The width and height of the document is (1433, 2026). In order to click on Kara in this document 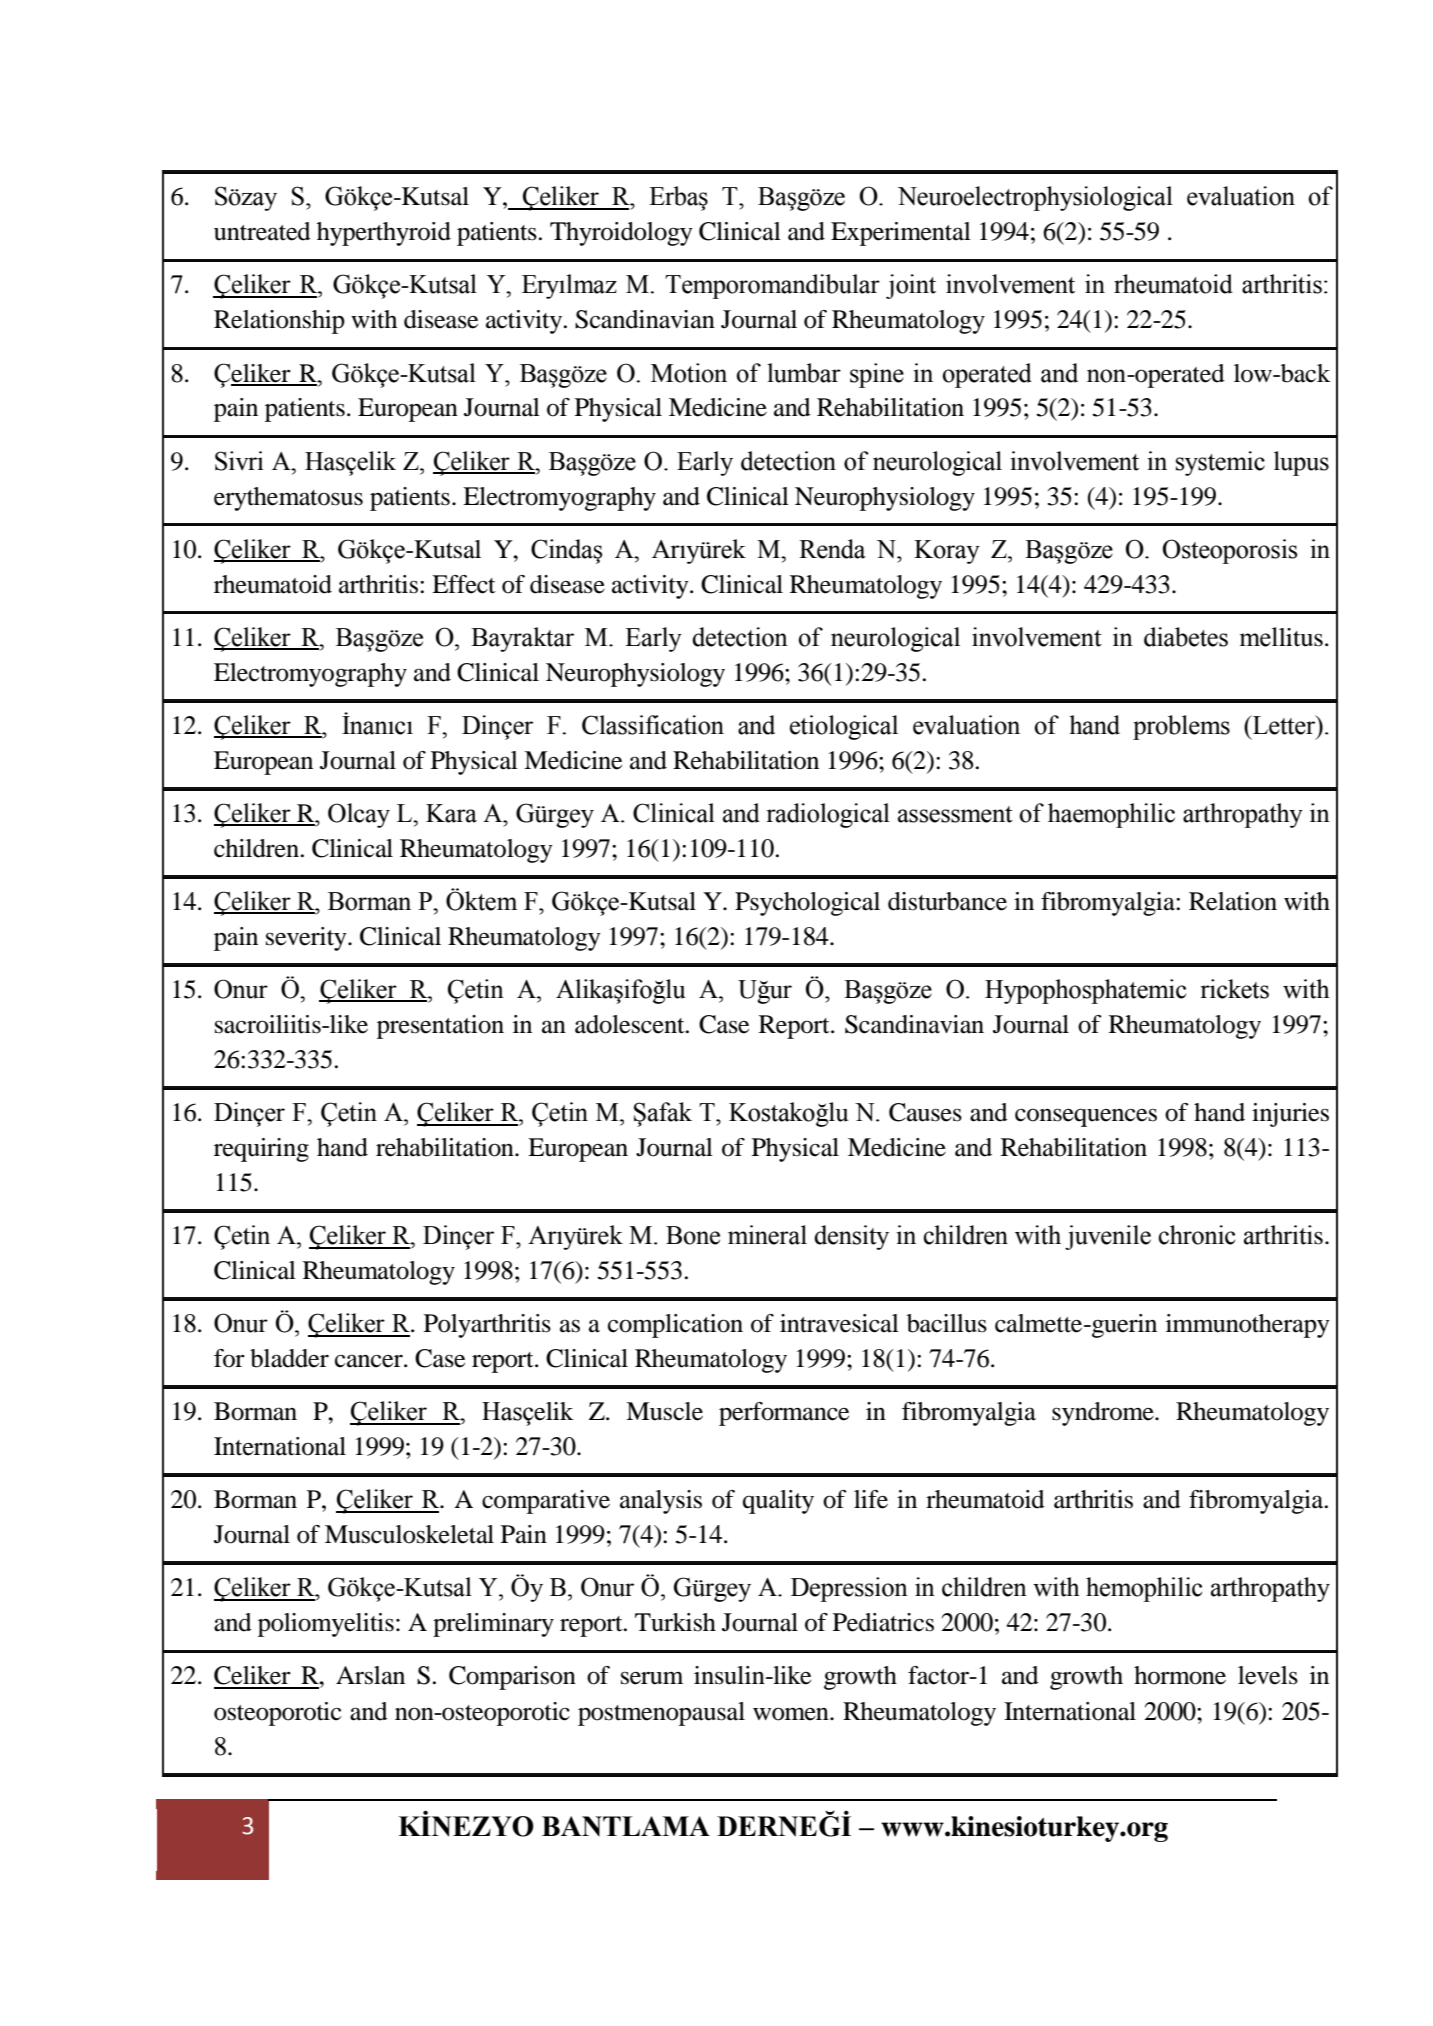, I will do `click(451, 813)`.
